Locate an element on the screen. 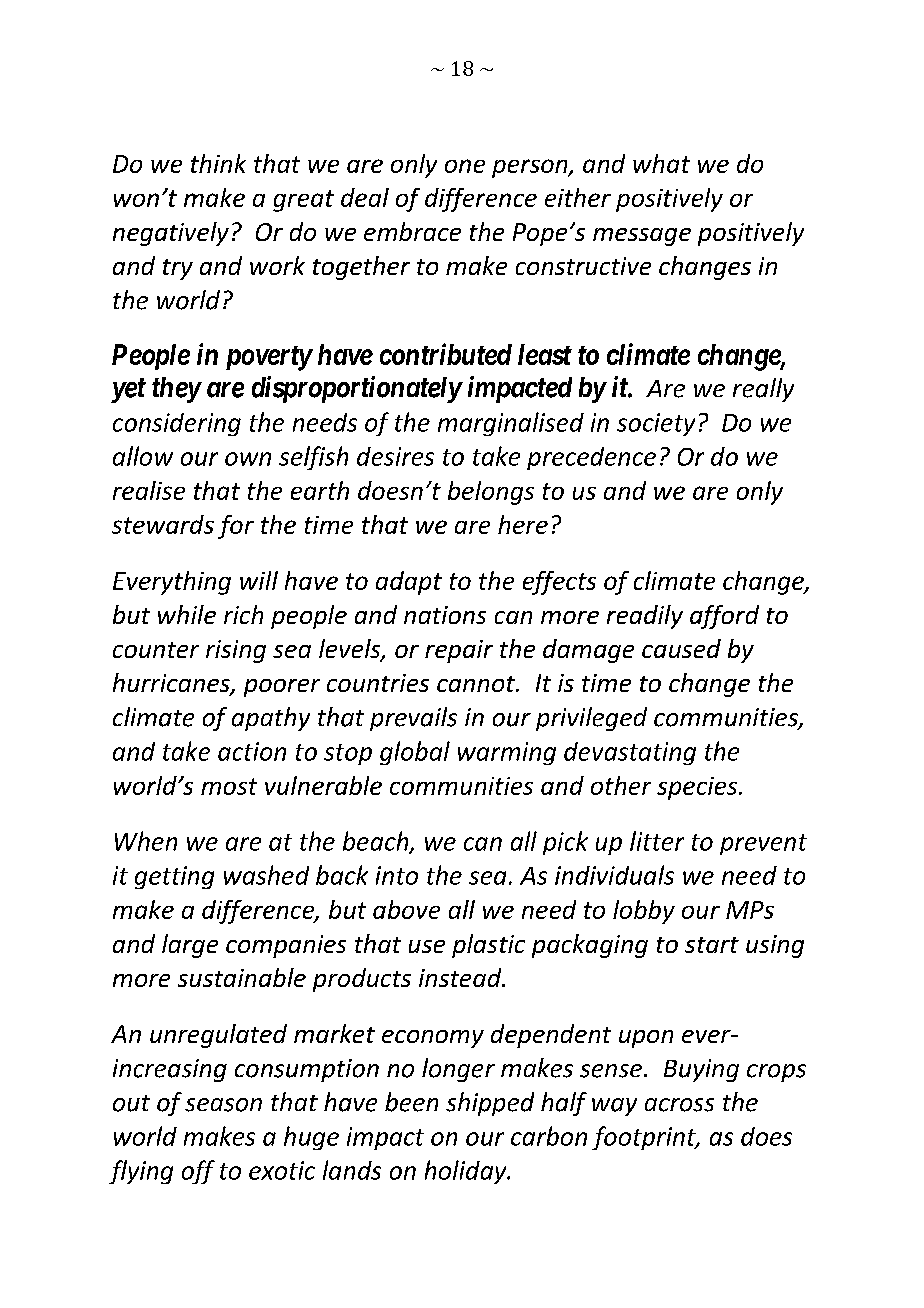 This screenshot has height=1308, width=924. litter is located at coordinates (657, 841).
